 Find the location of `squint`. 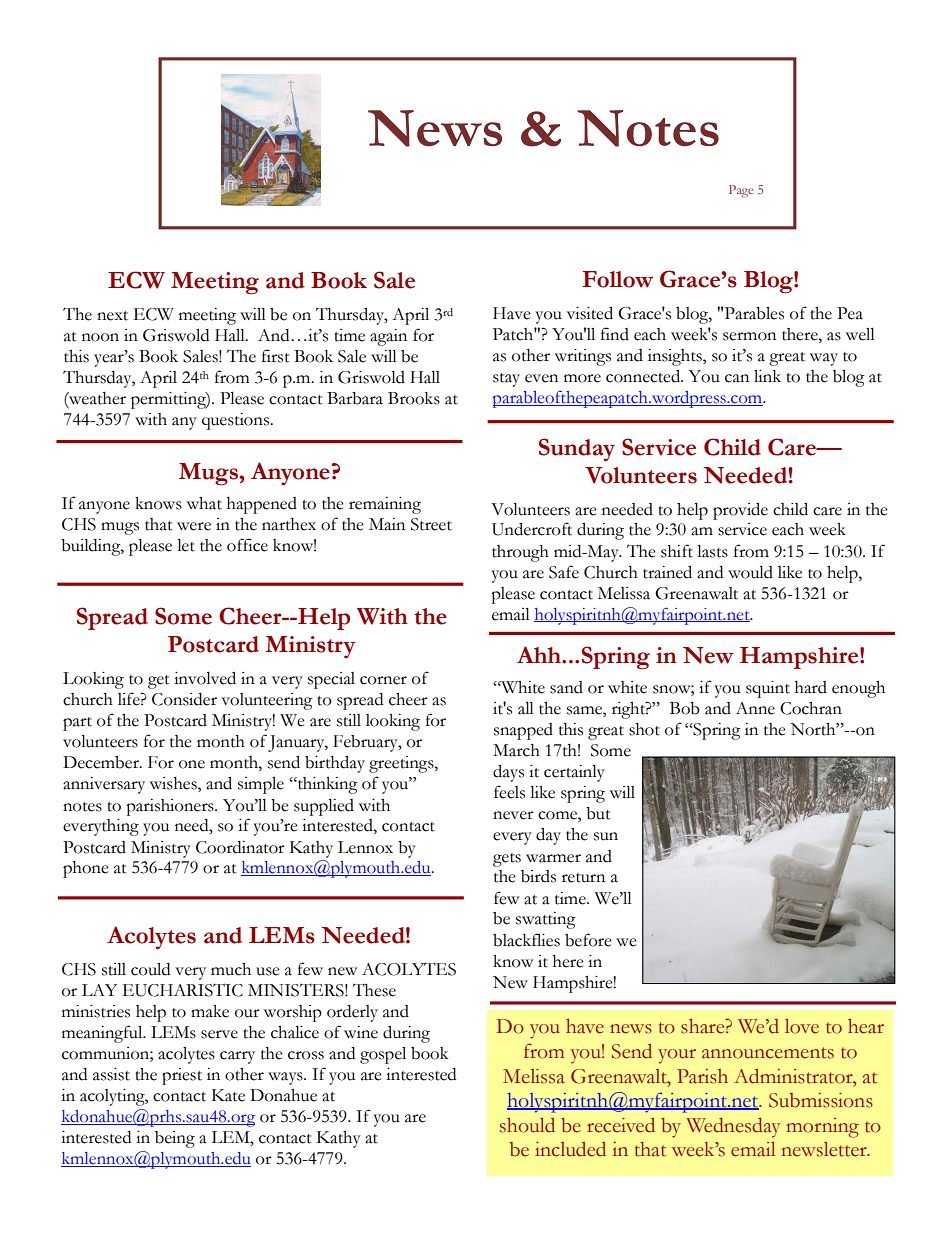

squint is located at coordinates (768, 689).
